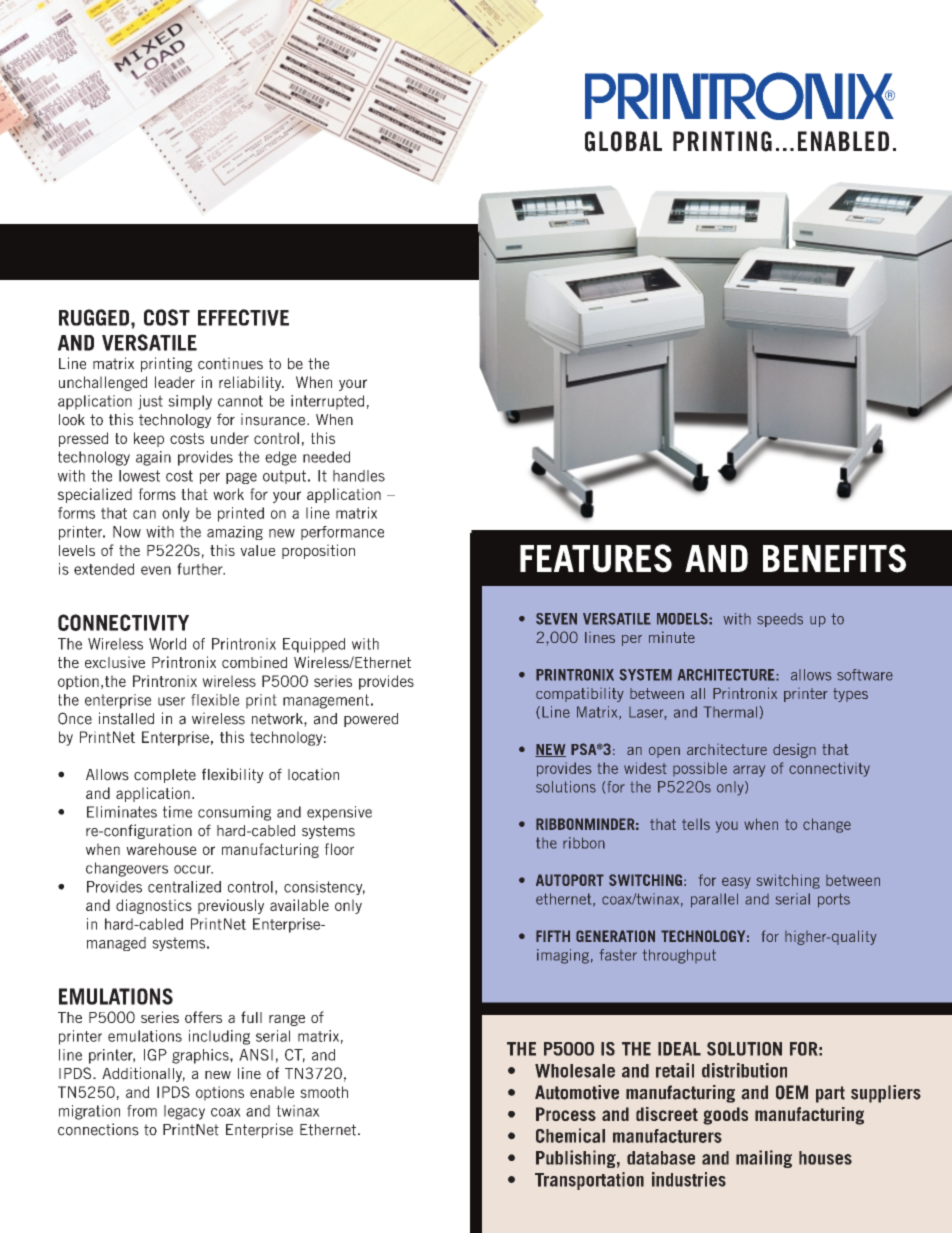 The width and height of the page is (952, 1233). Describe the element at coordinates (834, 558) in the page. I see `BENEFITS` at that location.
